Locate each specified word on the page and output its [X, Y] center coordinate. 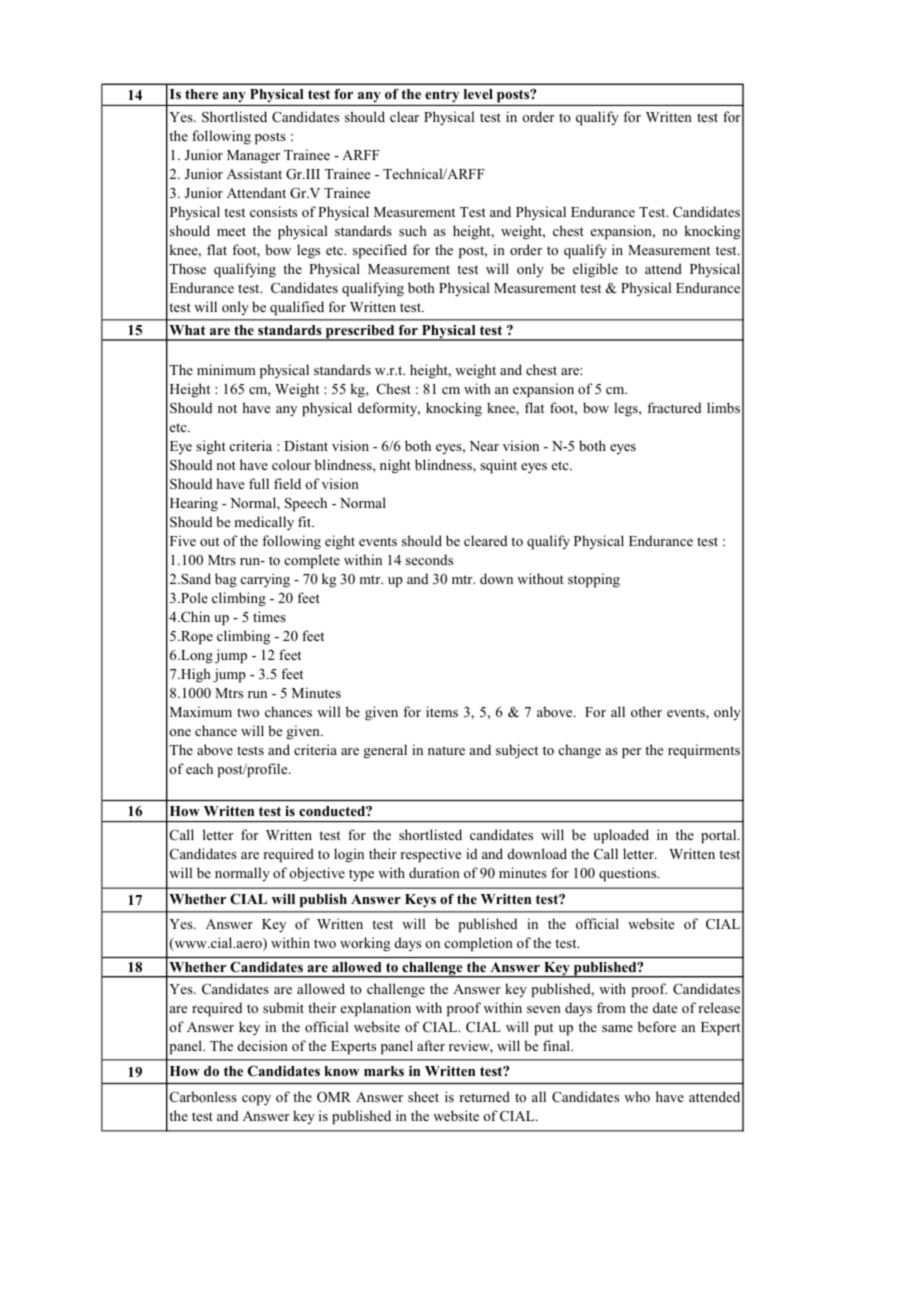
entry [442, 96]
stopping [594, 580]
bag [226, 580]
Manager [253, 157]
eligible [595, 270]
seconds [429, 559]
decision [263, 1045]
